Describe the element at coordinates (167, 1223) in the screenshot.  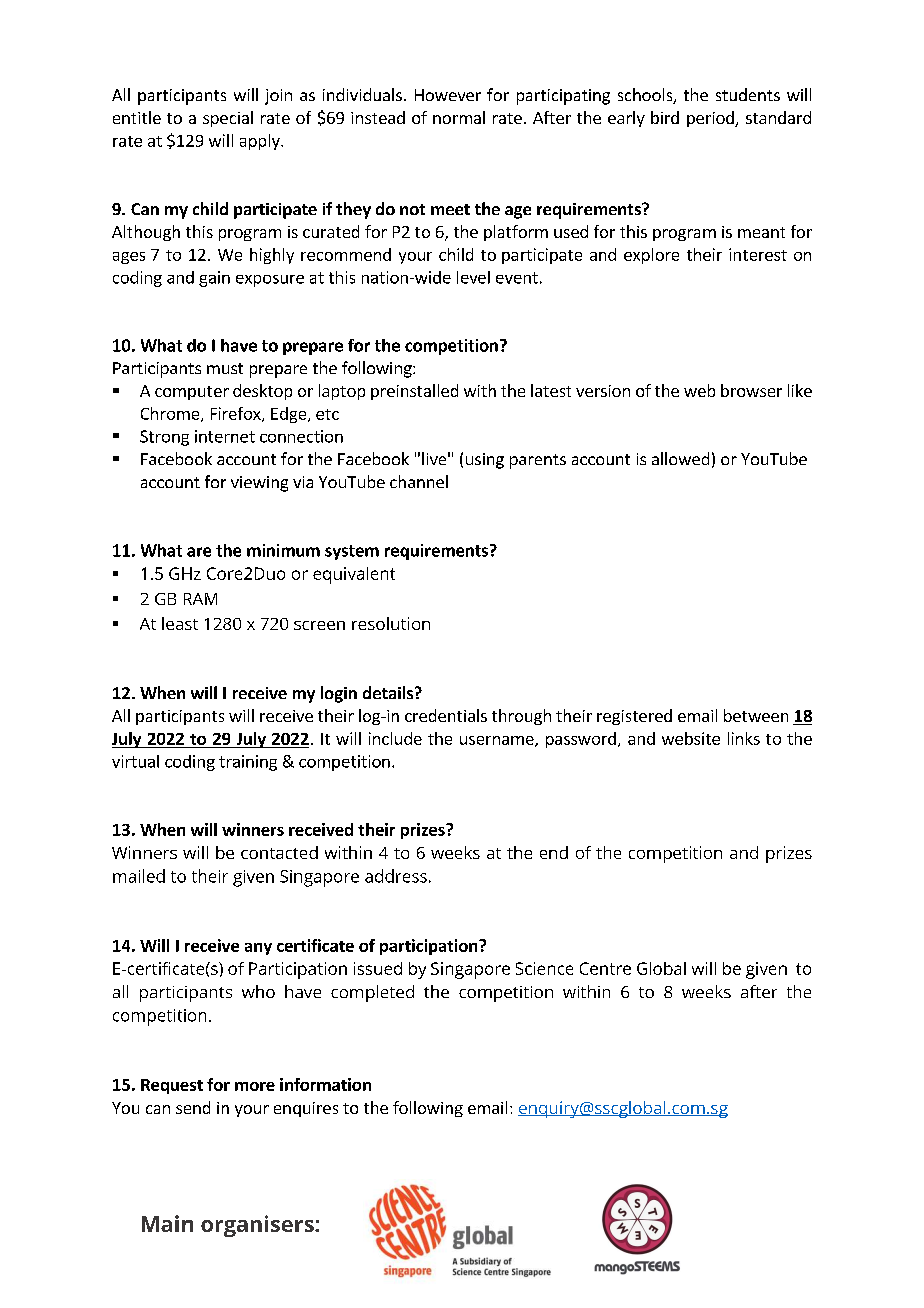
I see `Main` at that location.
